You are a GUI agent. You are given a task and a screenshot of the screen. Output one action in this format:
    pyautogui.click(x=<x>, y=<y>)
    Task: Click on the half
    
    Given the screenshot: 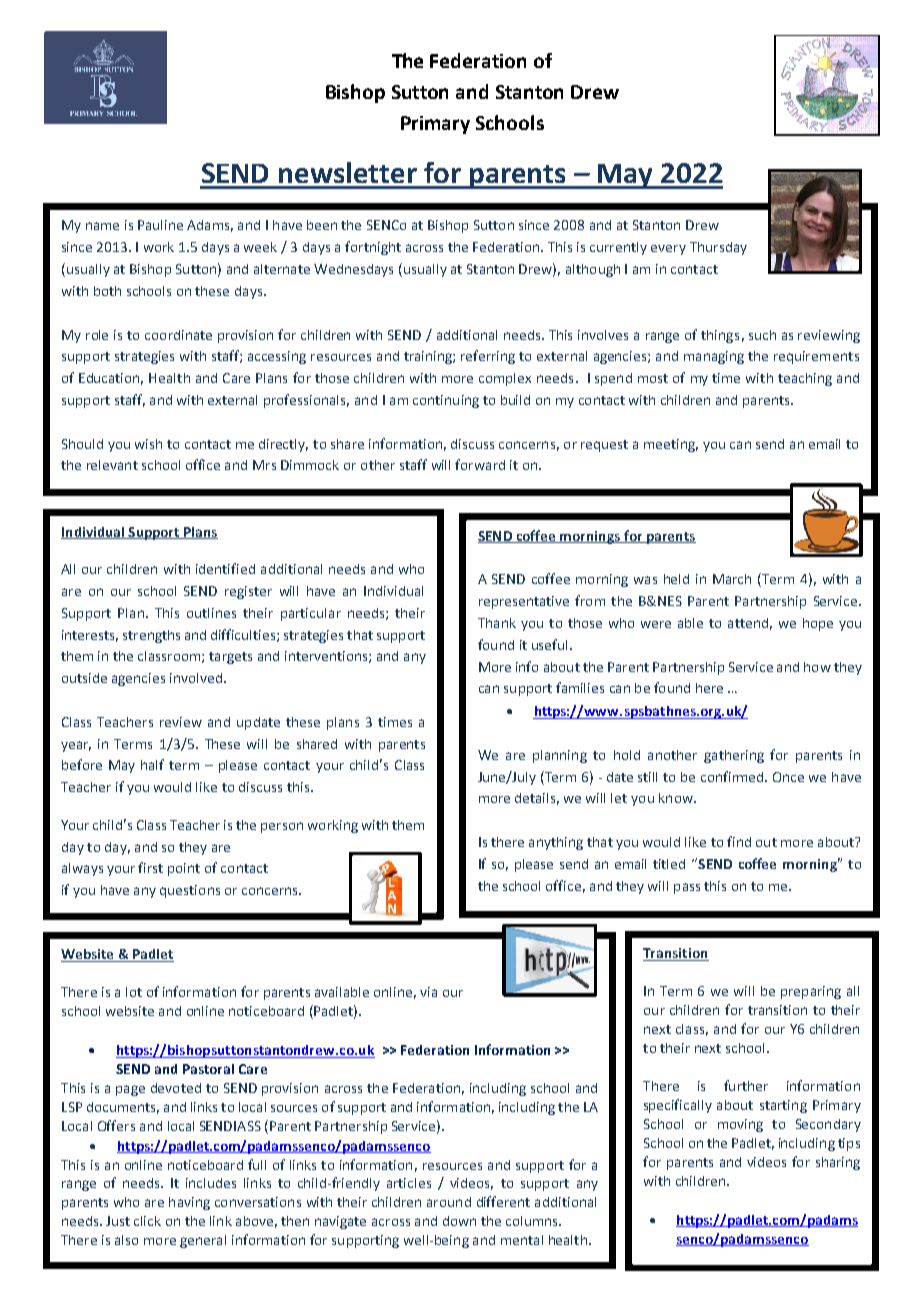 What is the action you would take?
    pyautogui.click(x=152, y=764)
